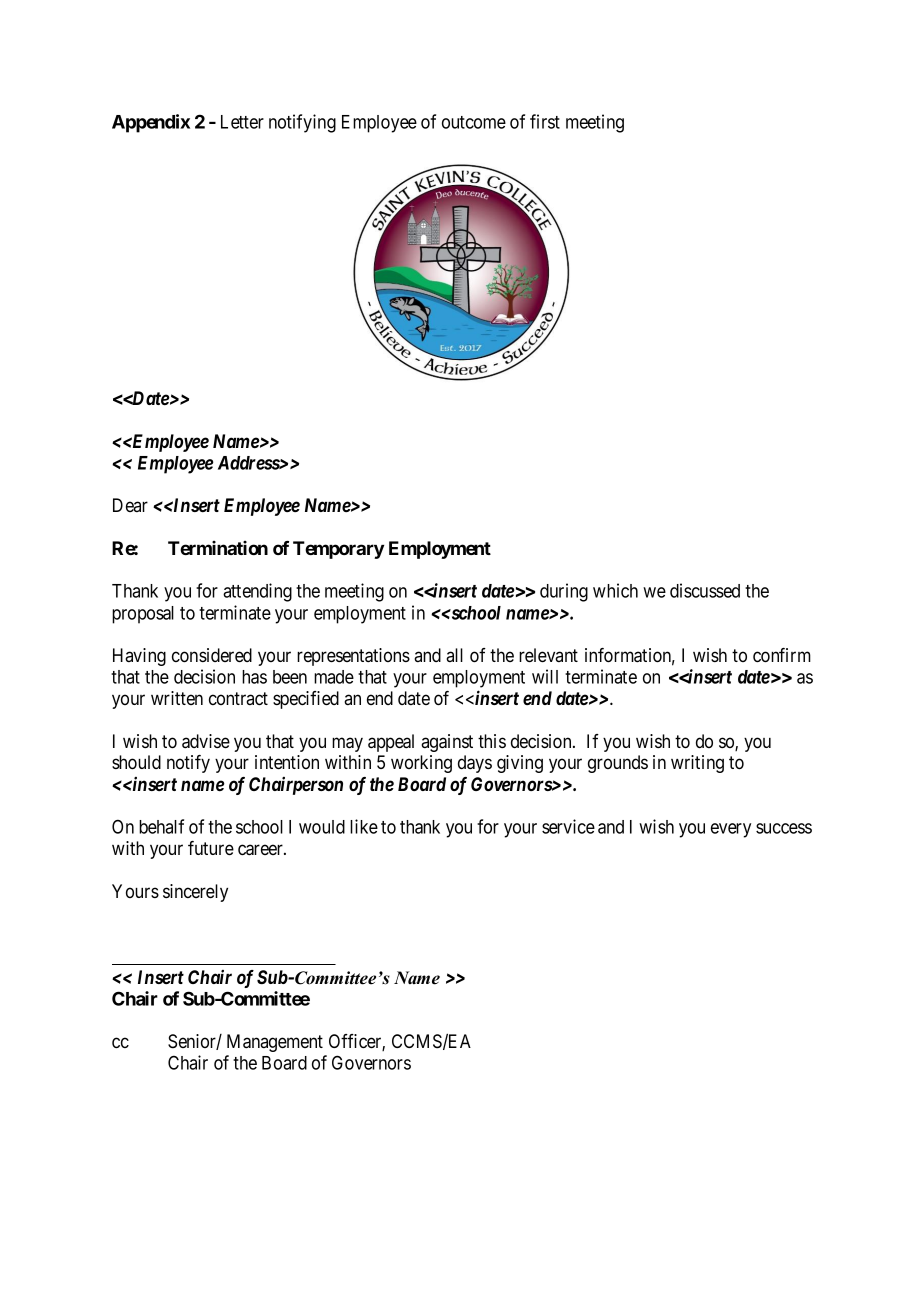 This page has width=924, height=1308. I want to click on first, so click(545, 121).
